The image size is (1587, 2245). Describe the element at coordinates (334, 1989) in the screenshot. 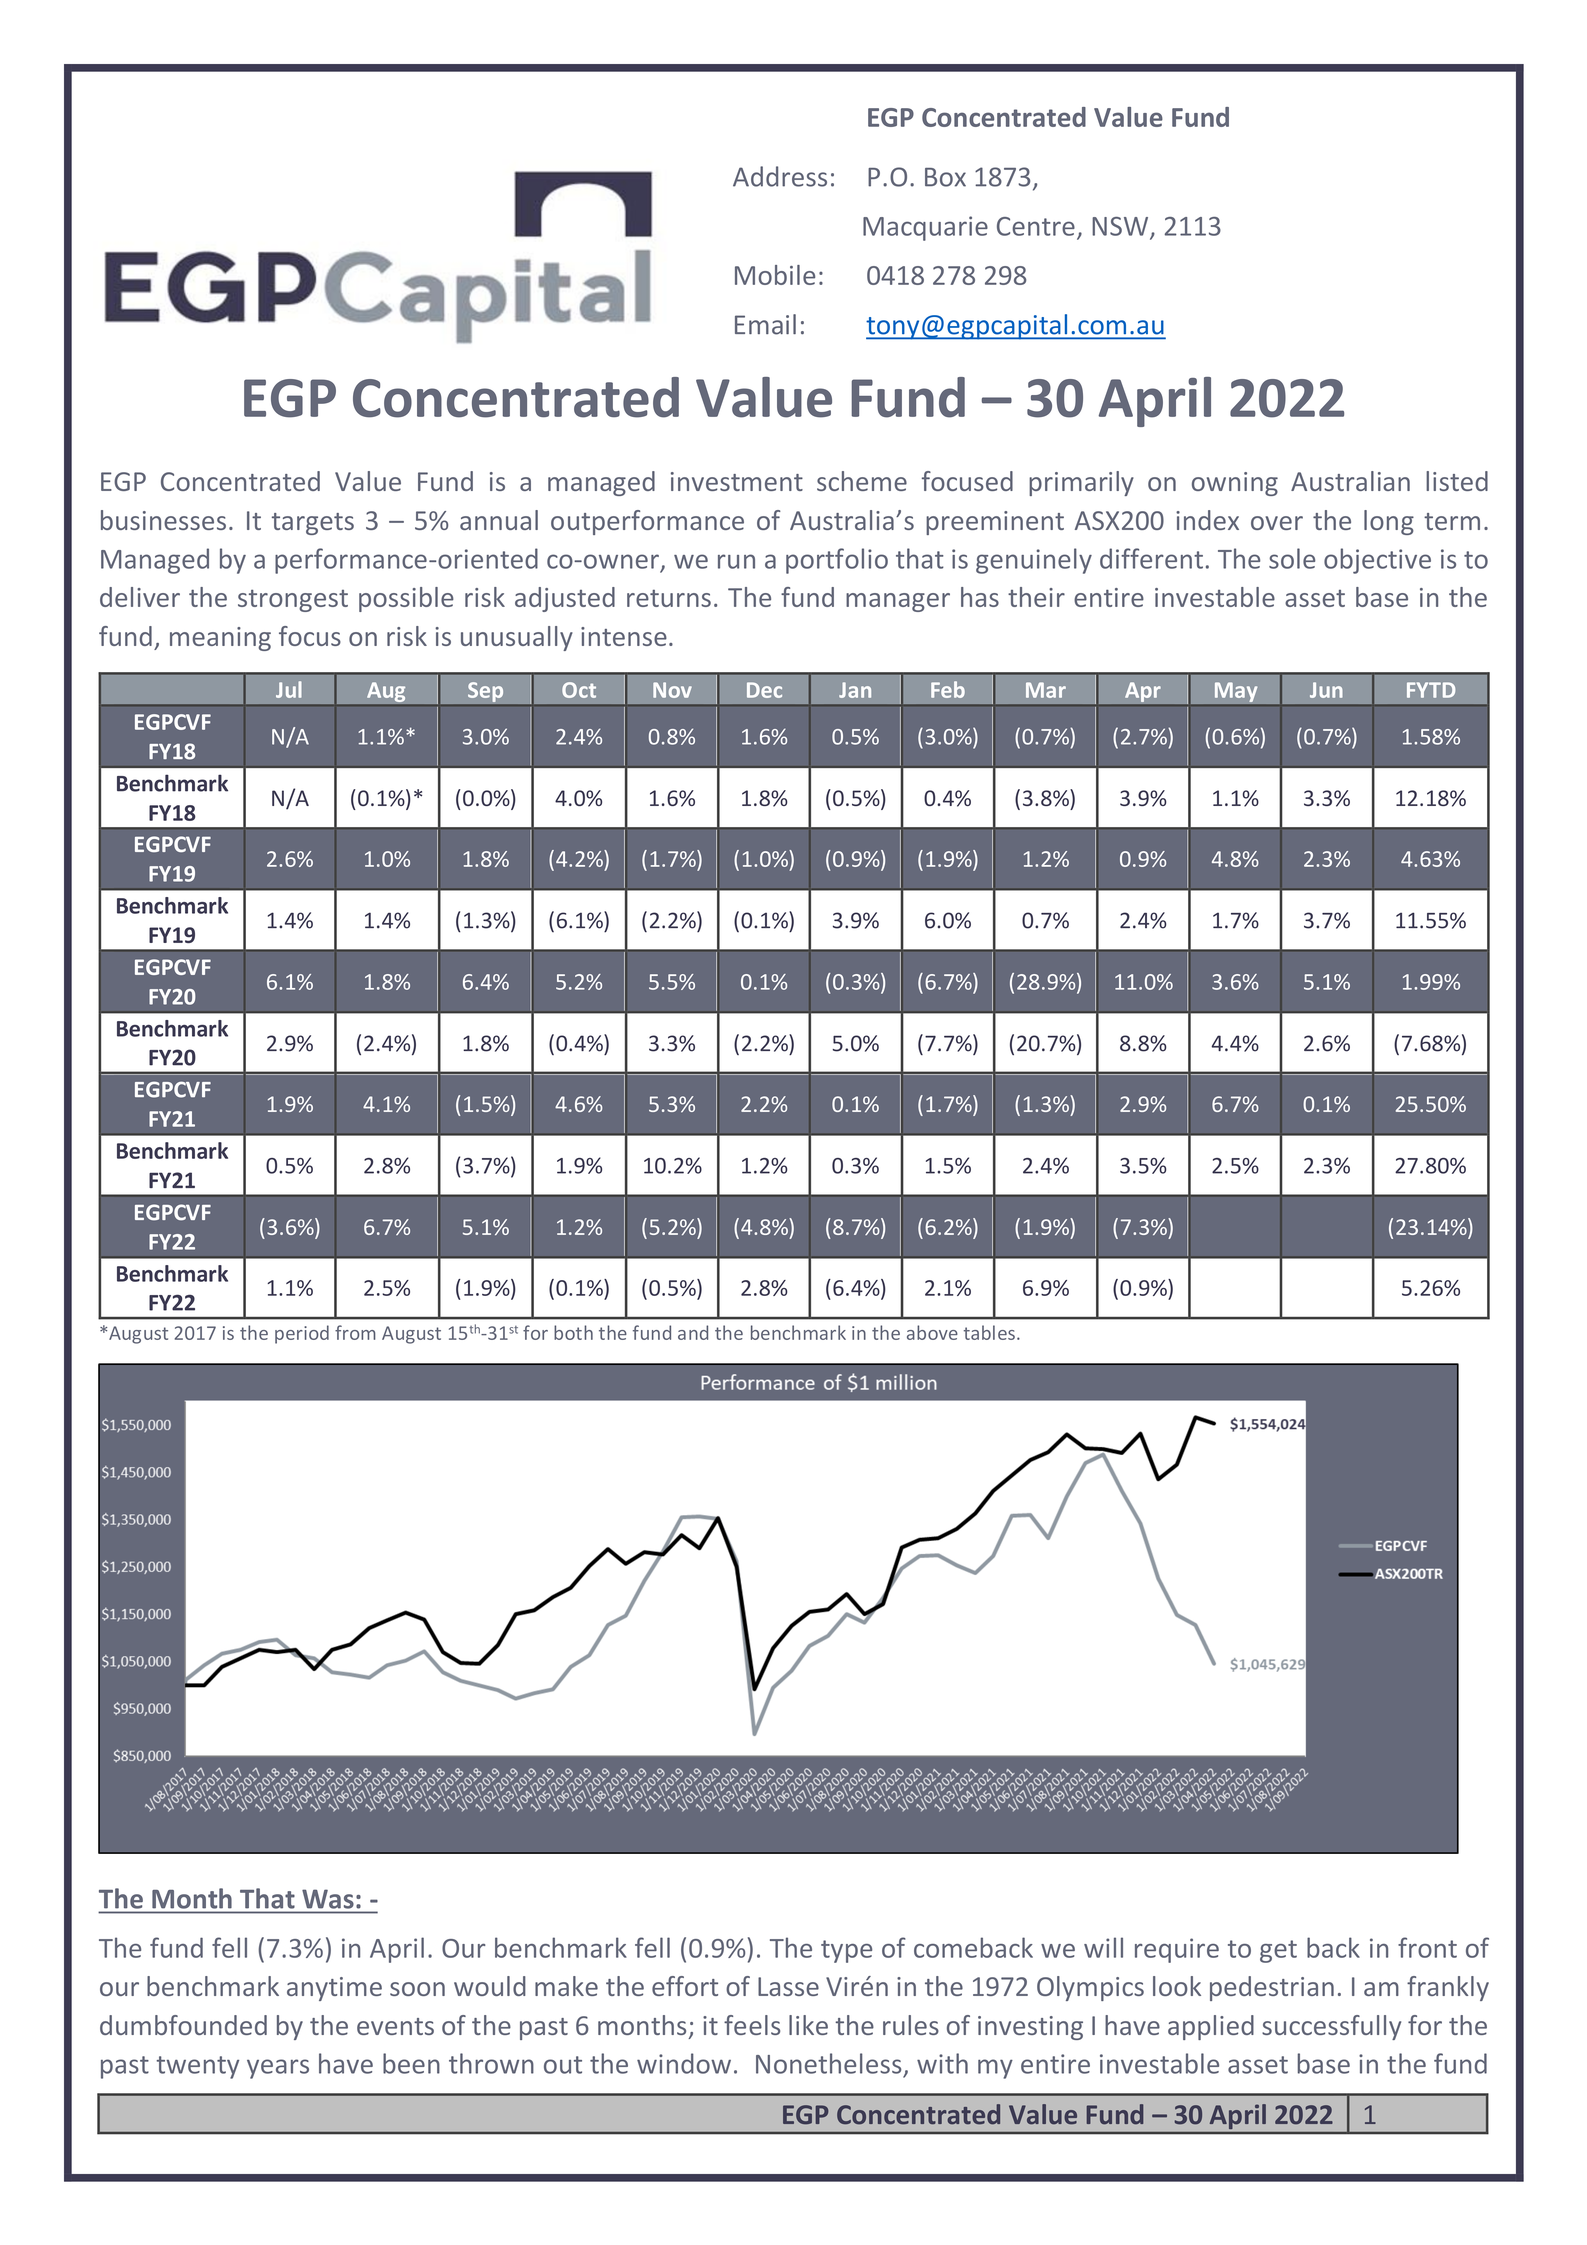

I see `anytime` at that location.
